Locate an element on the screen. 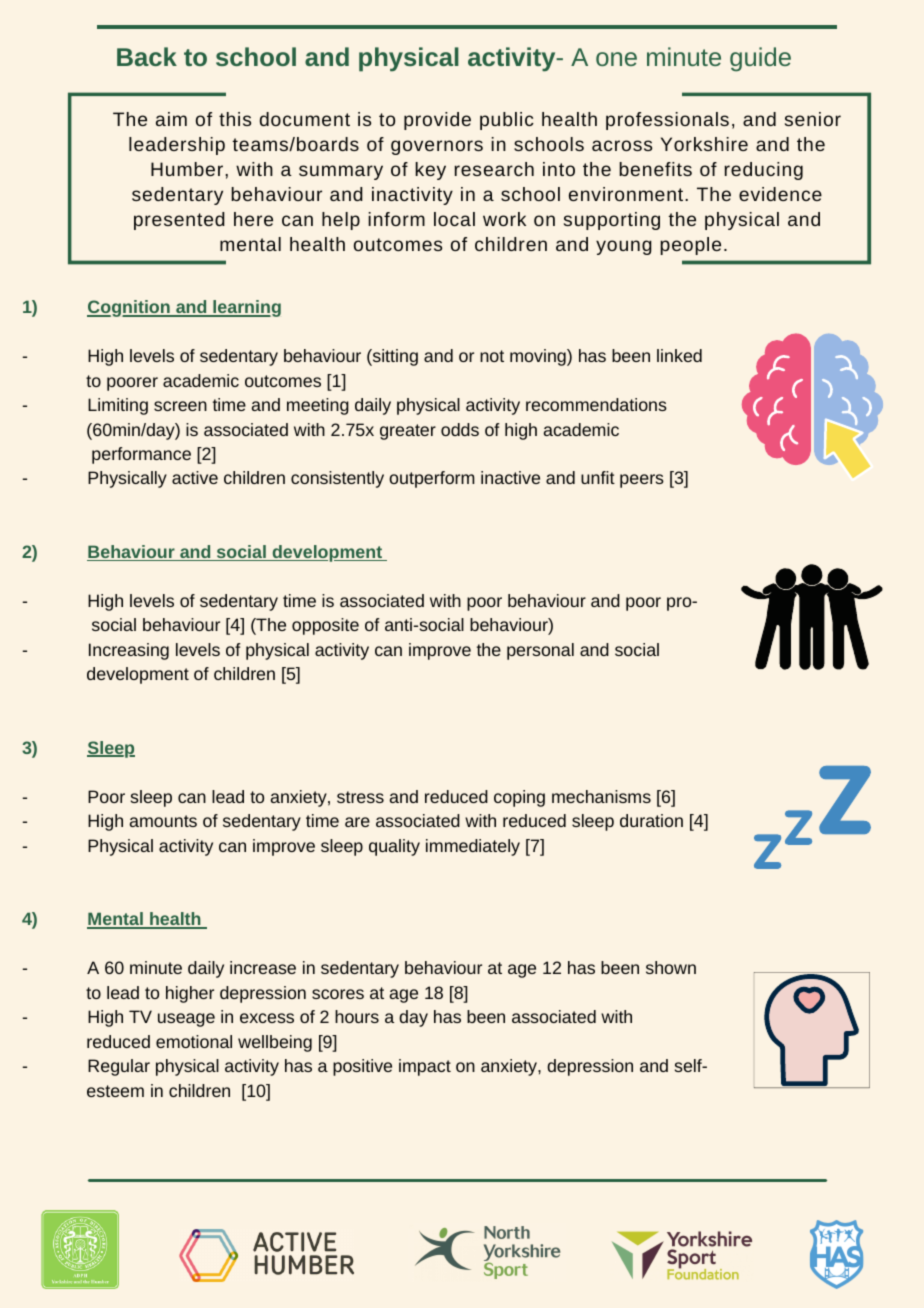 The image size is (924, 1308). amounts is located at coordinates (163, 821).
